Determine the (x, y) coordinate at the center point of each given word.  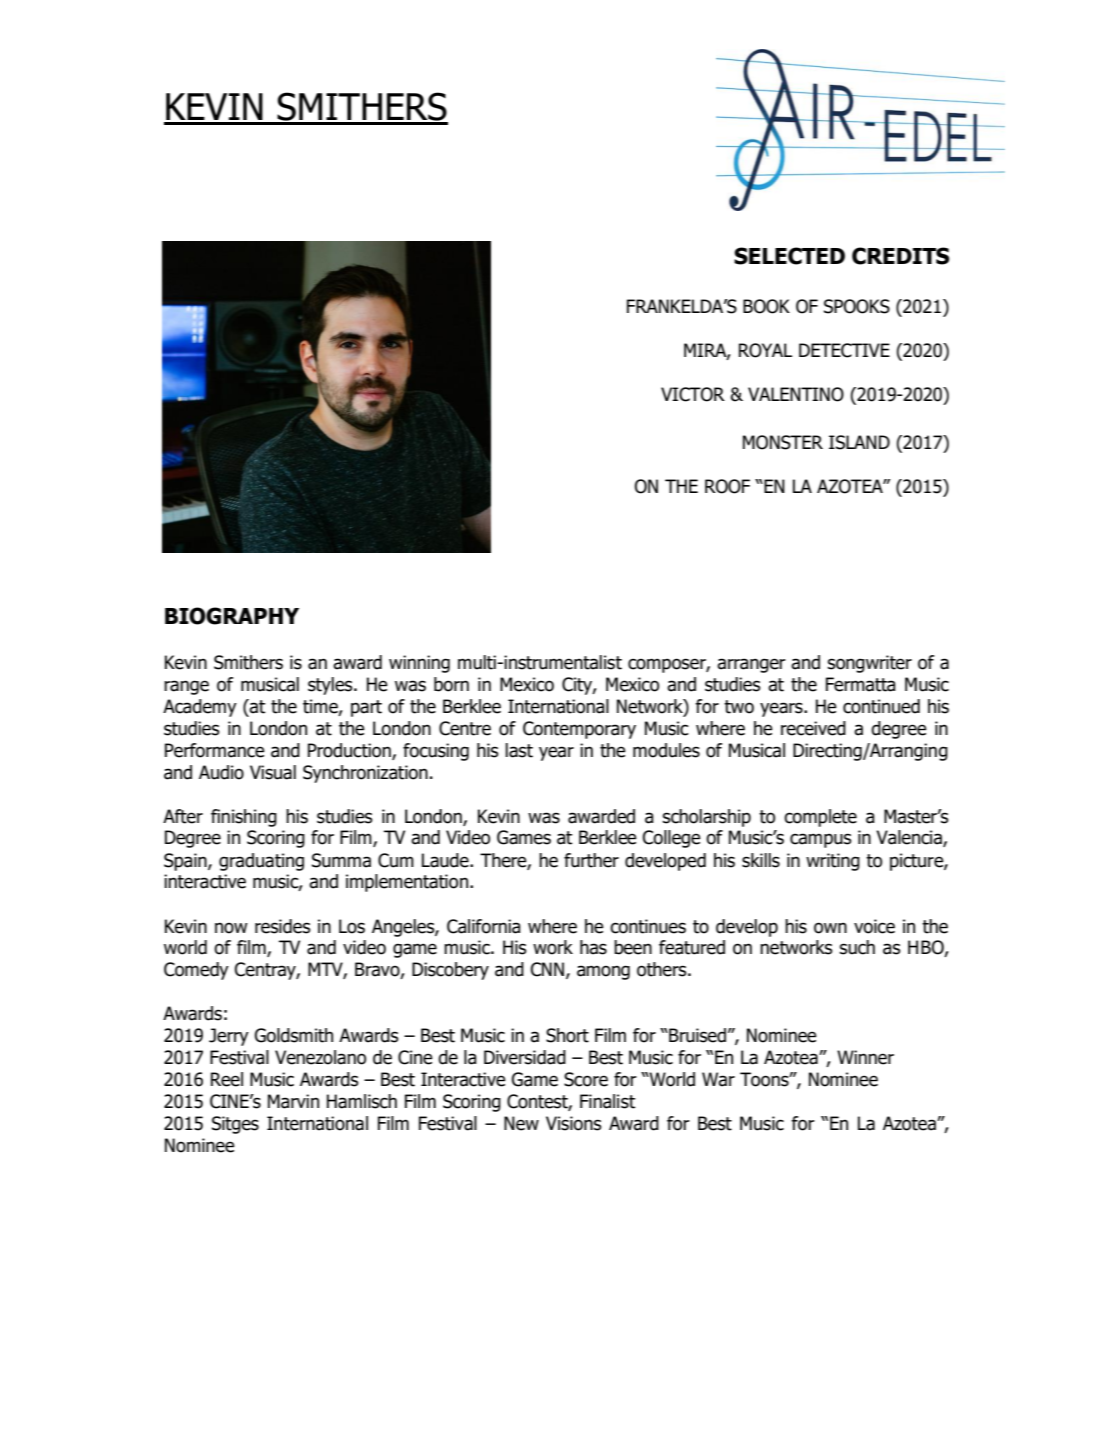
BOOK (766, 306)
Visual (273, 772)
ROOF (727, 486)
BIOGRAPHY (232, 616)
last (519, 750)
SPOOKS (857, 306)
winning (419, 664)
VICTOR (693, 394)
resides (282, 926)
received (813, 728)
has (593, 947)
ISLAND (859, 442)
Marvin (293, 1101)
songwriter (869, 664)
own (830, 928)
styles (331, 686)
